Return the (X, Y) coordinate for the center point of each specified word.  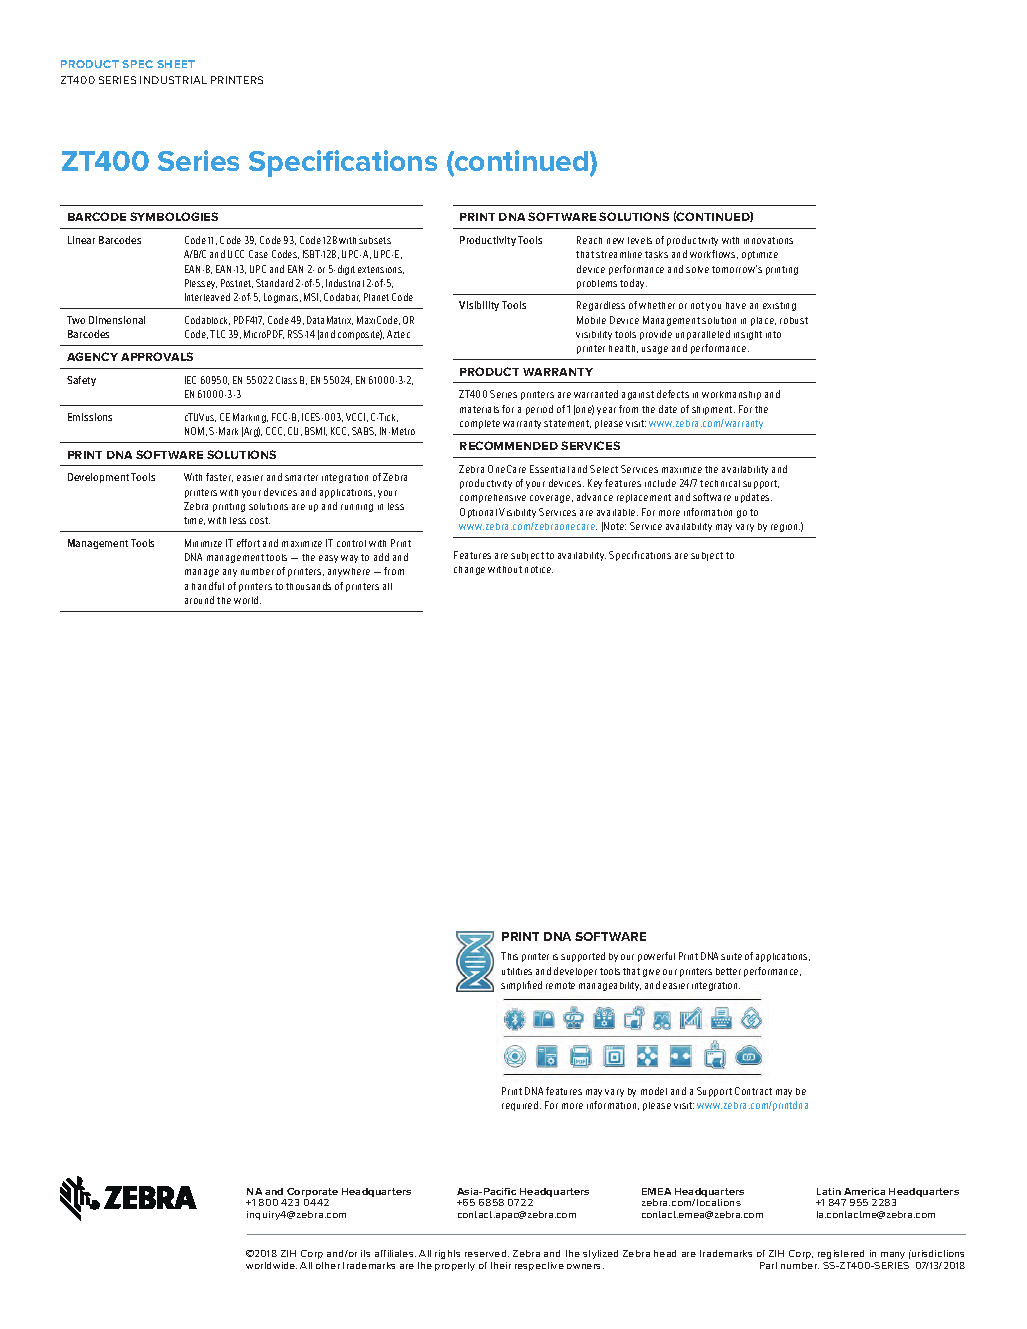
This (509, 956)
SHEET (176, 64)
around (199, 600)
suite (731, 956)
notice (539, 569)
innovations (768, 240)
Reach (589, 240)
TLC (217, 334)
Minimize (203, 543)
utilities (517, 971)
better (728, 971)
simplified (521, 986)
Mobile (591, 320)
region (785, 528)
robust (794, 320)
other (328, 1265)
